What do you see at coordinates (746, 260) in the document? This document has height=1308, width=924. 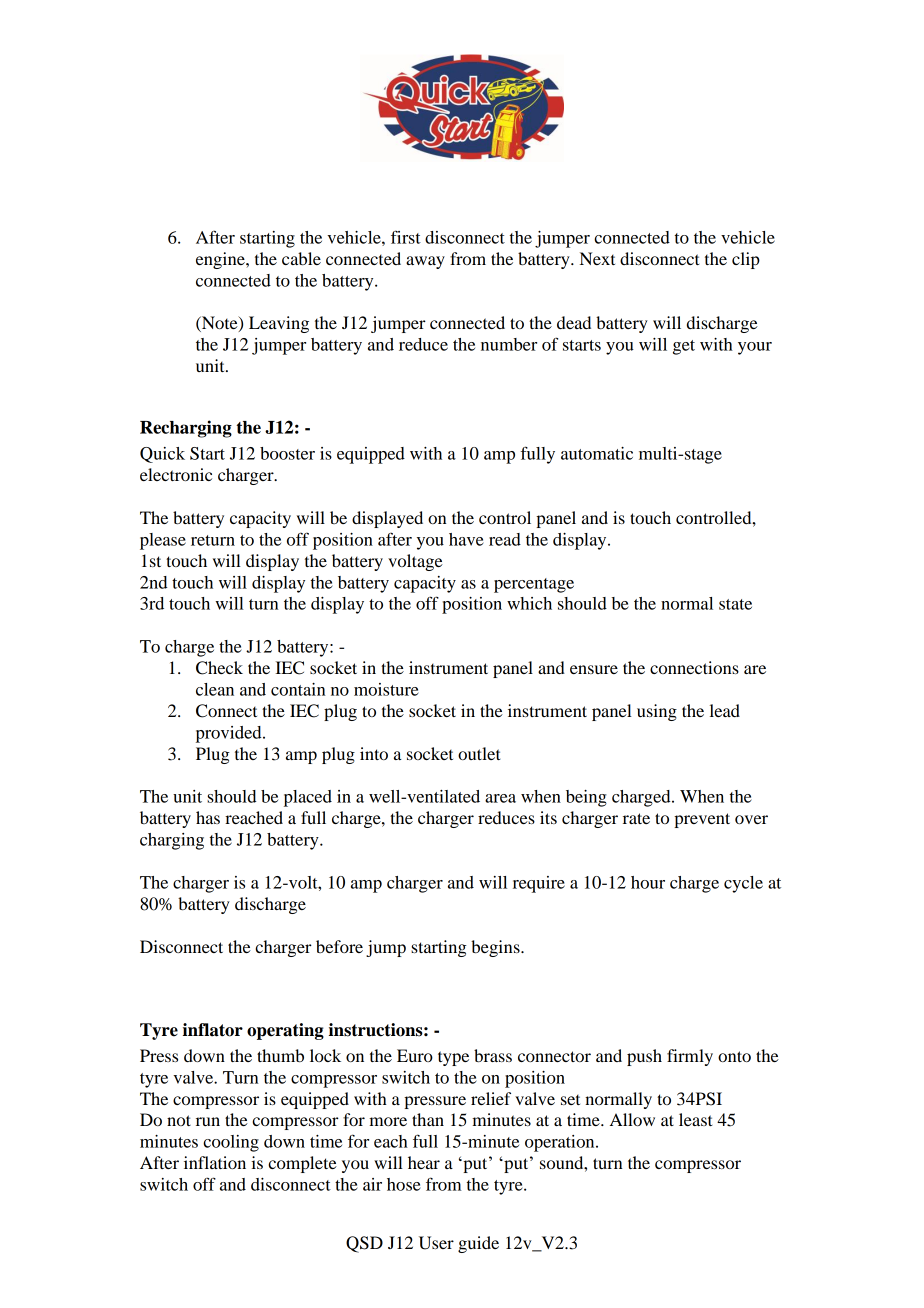 I see `clip` at bounding box center [746, 260].
